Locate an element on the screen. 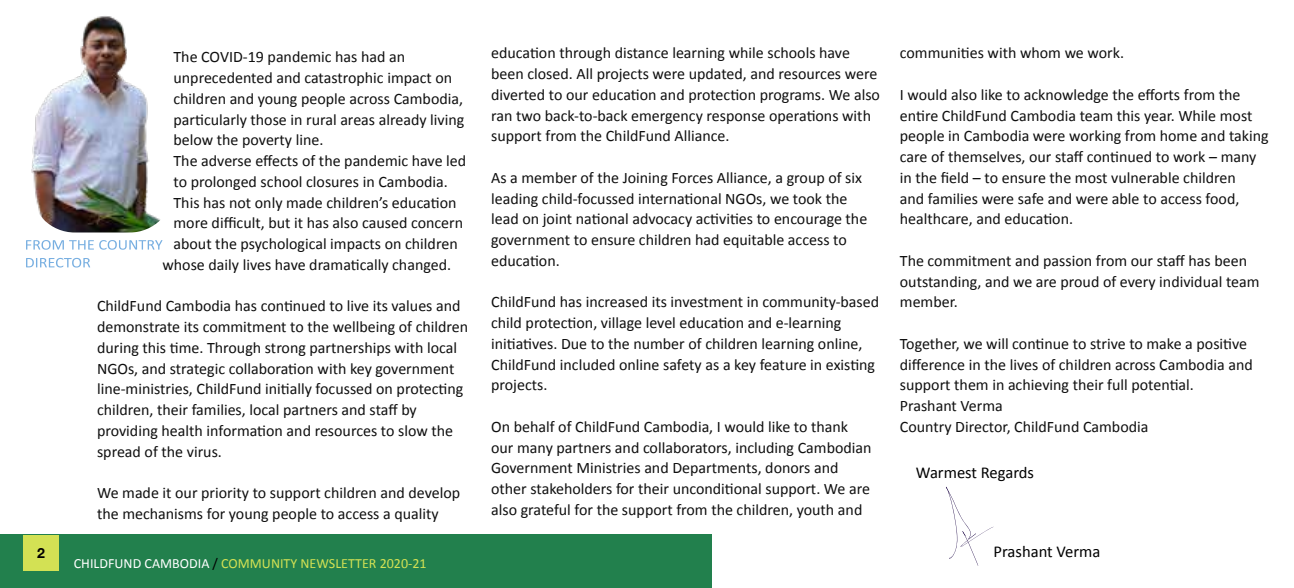 The image size is (1294, 588). full is located at coordinates (1117, 385).
